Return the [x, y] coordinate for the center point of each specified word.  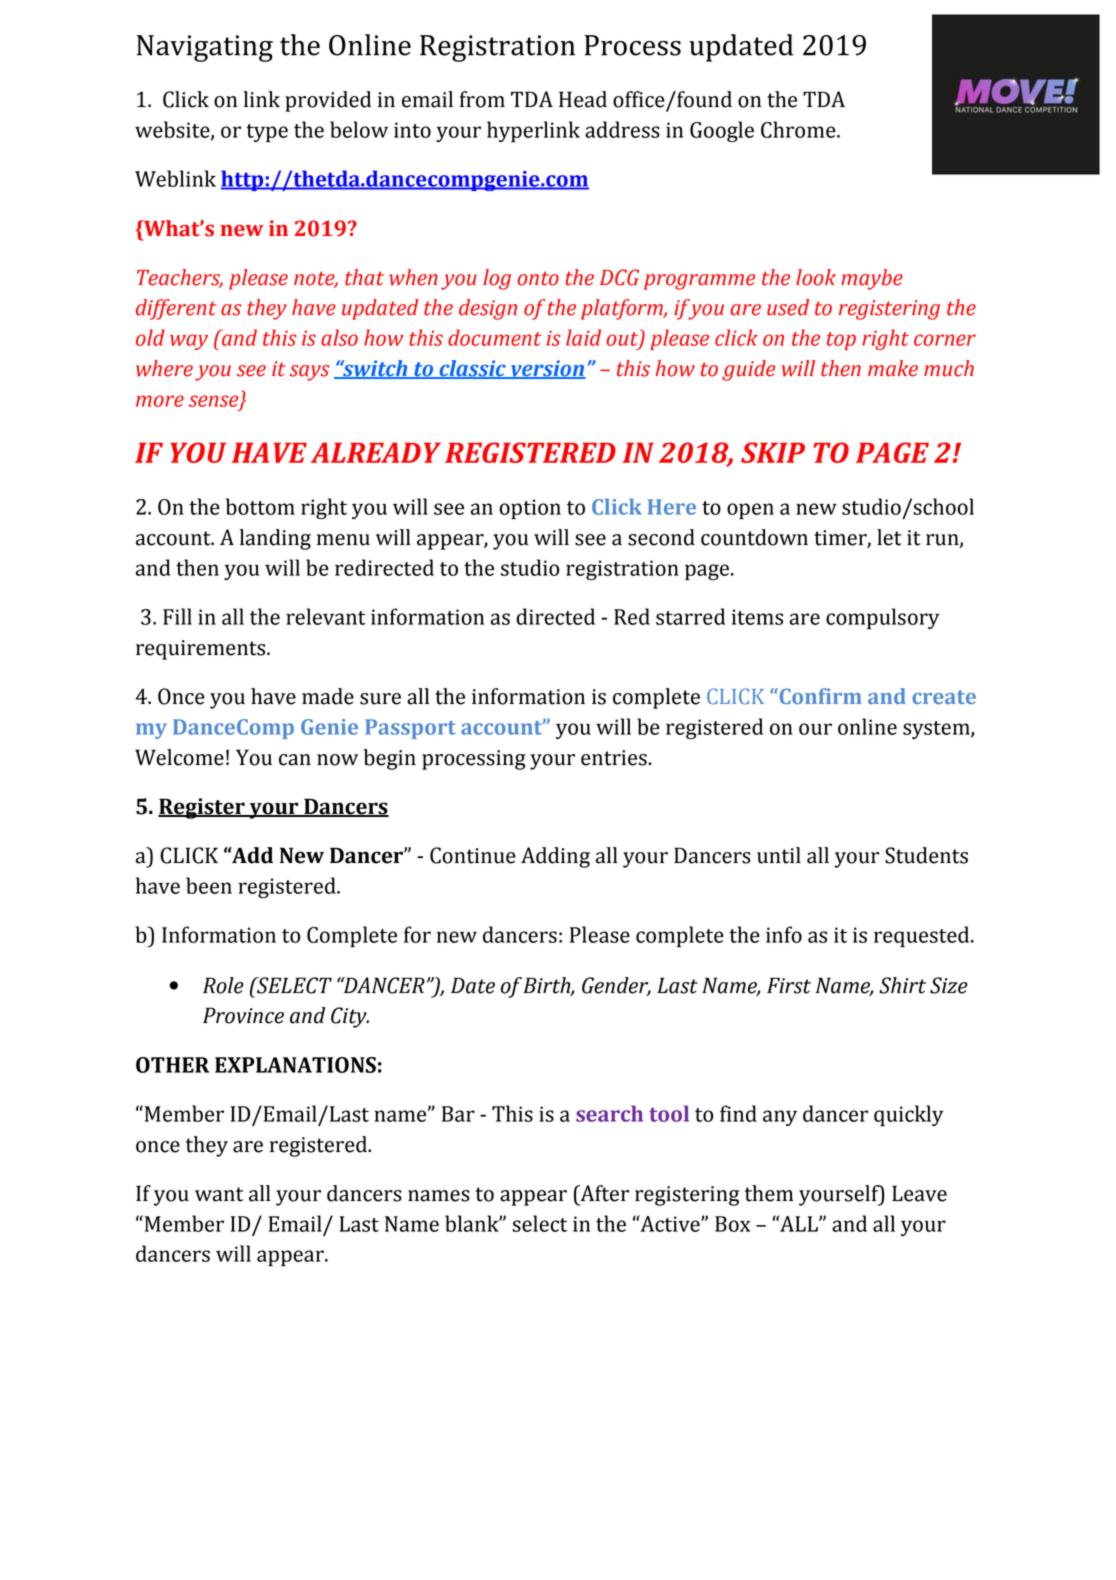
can [295, 760]
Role [223, 985]
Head [583, 99]
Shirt [902, 985]
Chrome [799, 129]
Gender [616, 986]
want [219, 1194]
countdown [754, 537]
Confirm [819, 696]
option [530, 509]
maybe [872, 279]
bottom [260, 506]
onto [538, 278]
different [176, 309]
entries [615, 758]
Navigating [205, 48]
